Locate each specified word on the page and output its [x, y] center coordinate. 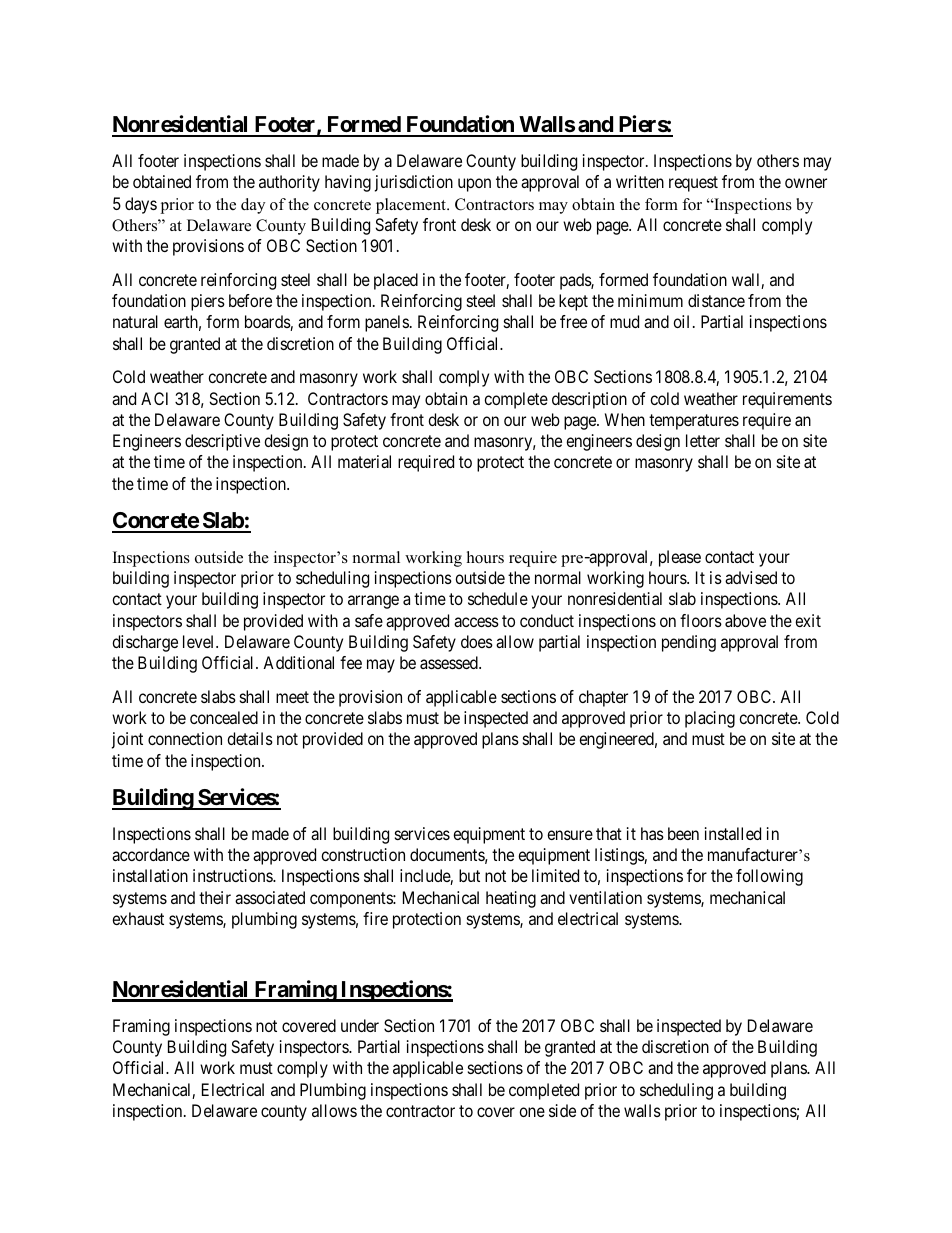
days [141, 205]
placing [710, 719]
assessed [450, 662]
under [360, 1025]
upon [474, 185]
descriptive [222, 442]
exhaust [138, 918]
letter [703, 440]
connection [185, 738]
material [364, 461]
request [693, 184]
